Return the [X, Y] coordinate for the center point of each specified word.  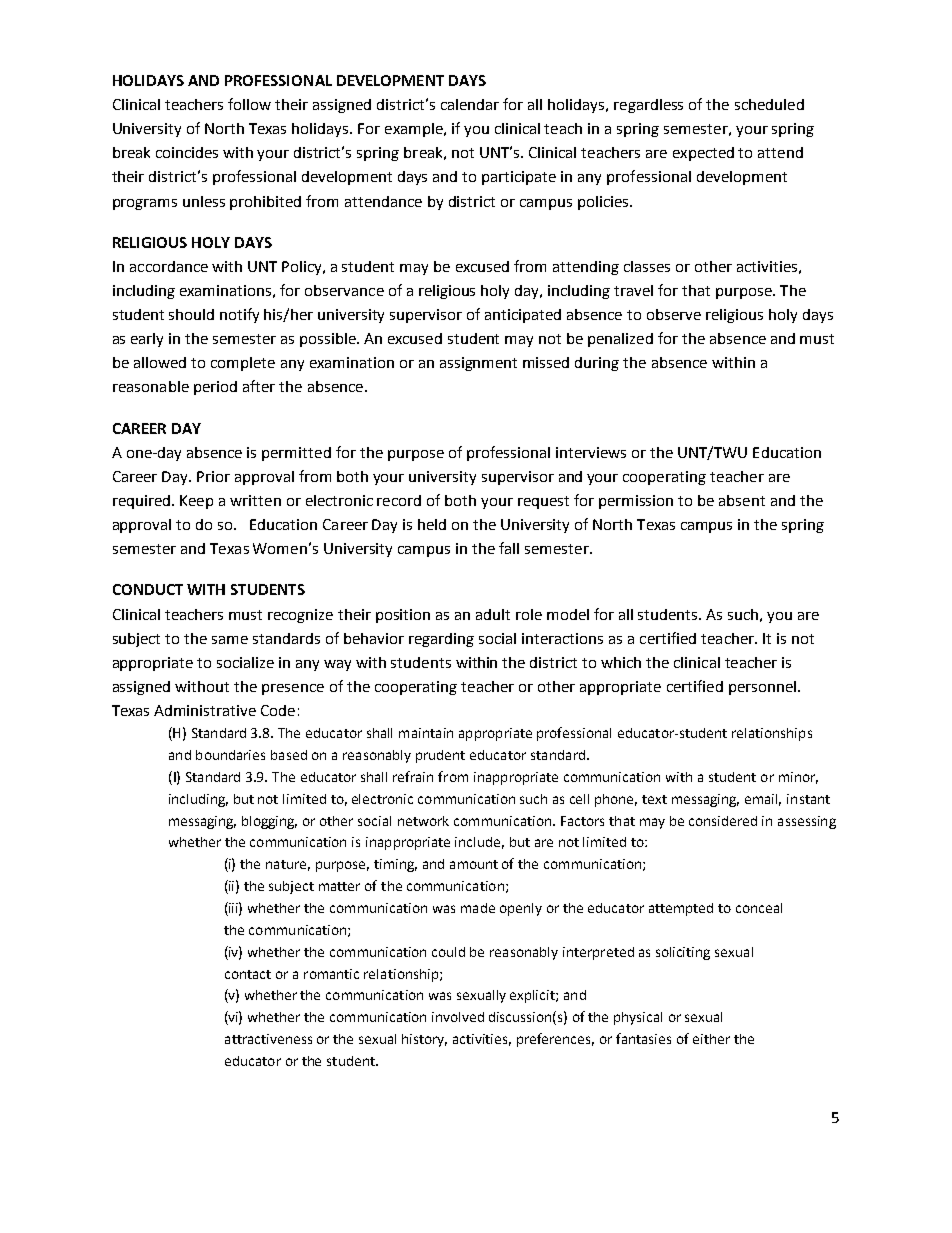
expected [703, 154]
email [763, 800]
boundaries [230, 755]
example [415, 130]
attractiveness [268, 1039]
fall [509, 548]
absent [742, 500]
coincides [187, 152]
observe [674, 314]
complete [243, 364]
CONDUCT [148, 589]
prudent [440, 756]
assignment [478, 364]
